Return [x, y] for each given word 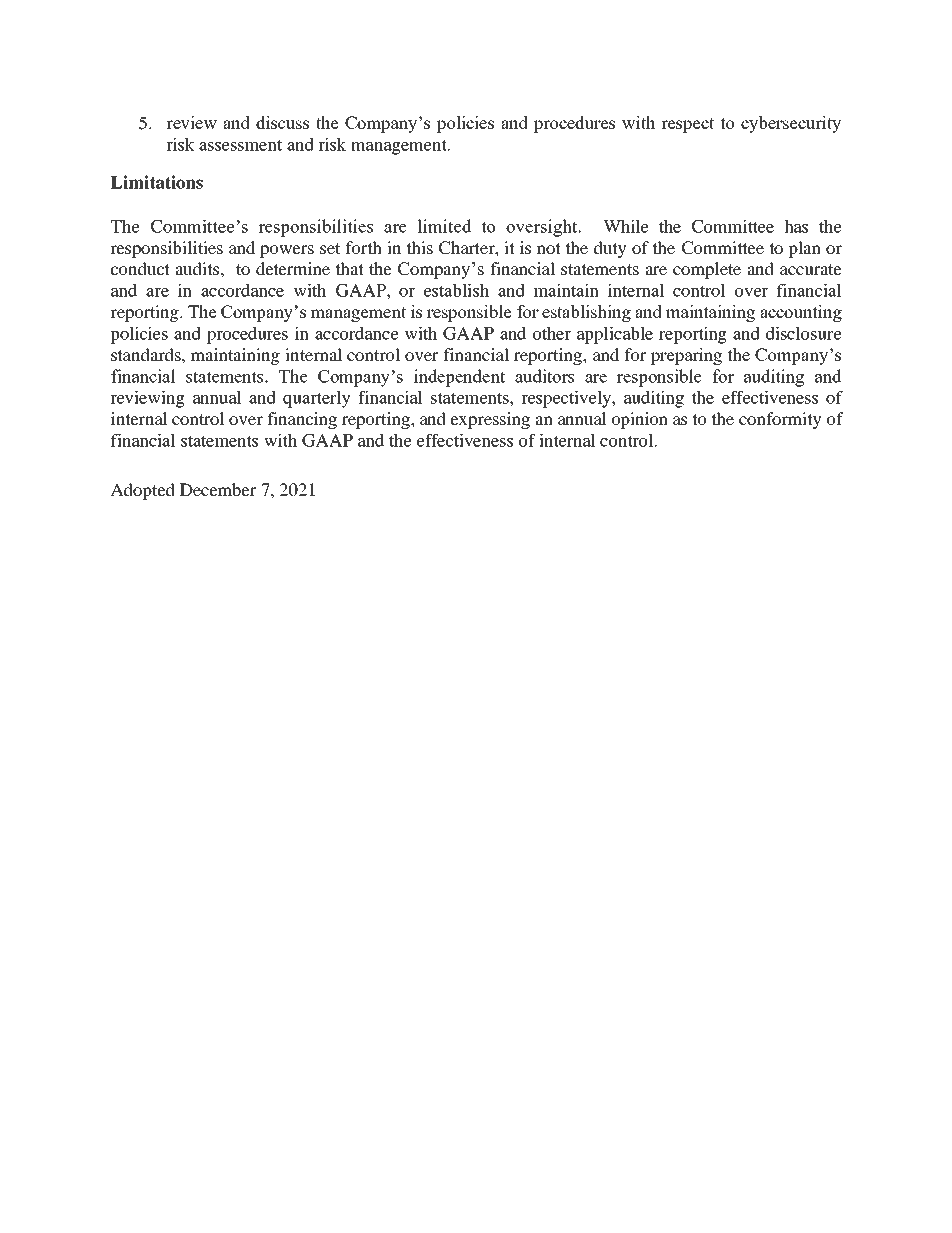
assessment [240, 145]
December [218, 489]
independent [459, 378]
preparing [686, 356]
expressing [490, 420]
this [419, 247]
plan [804, 249]
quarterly [317, 399]
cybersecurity [791, 124]
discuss [282, 122]
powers [287, 251]
